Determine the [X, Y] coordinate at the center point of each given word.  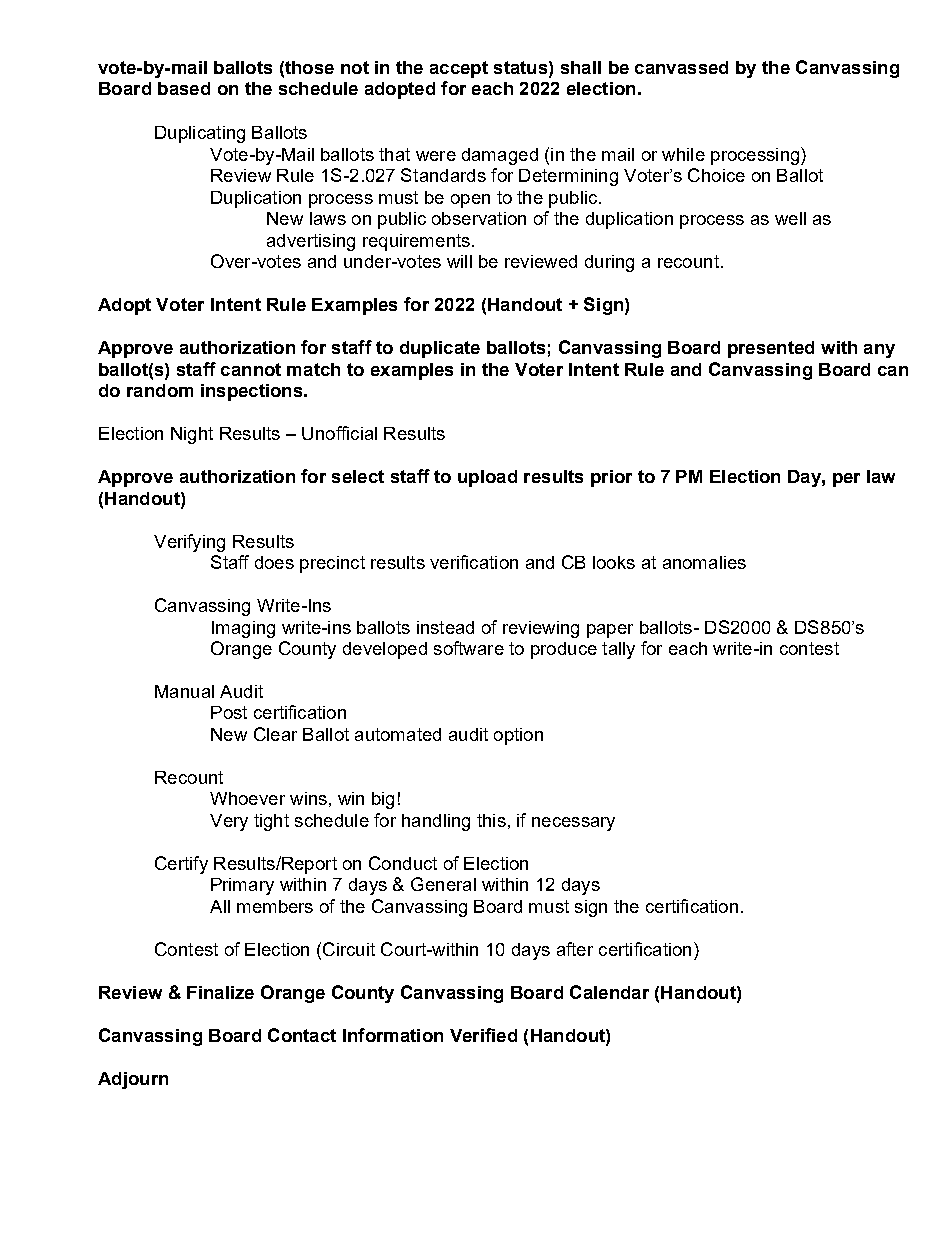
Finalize [220, 992]
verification [474, 562]
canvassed [681, 67]
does [274, 562]
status [522, 67]
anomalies [704, 562]
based [184, 88]
